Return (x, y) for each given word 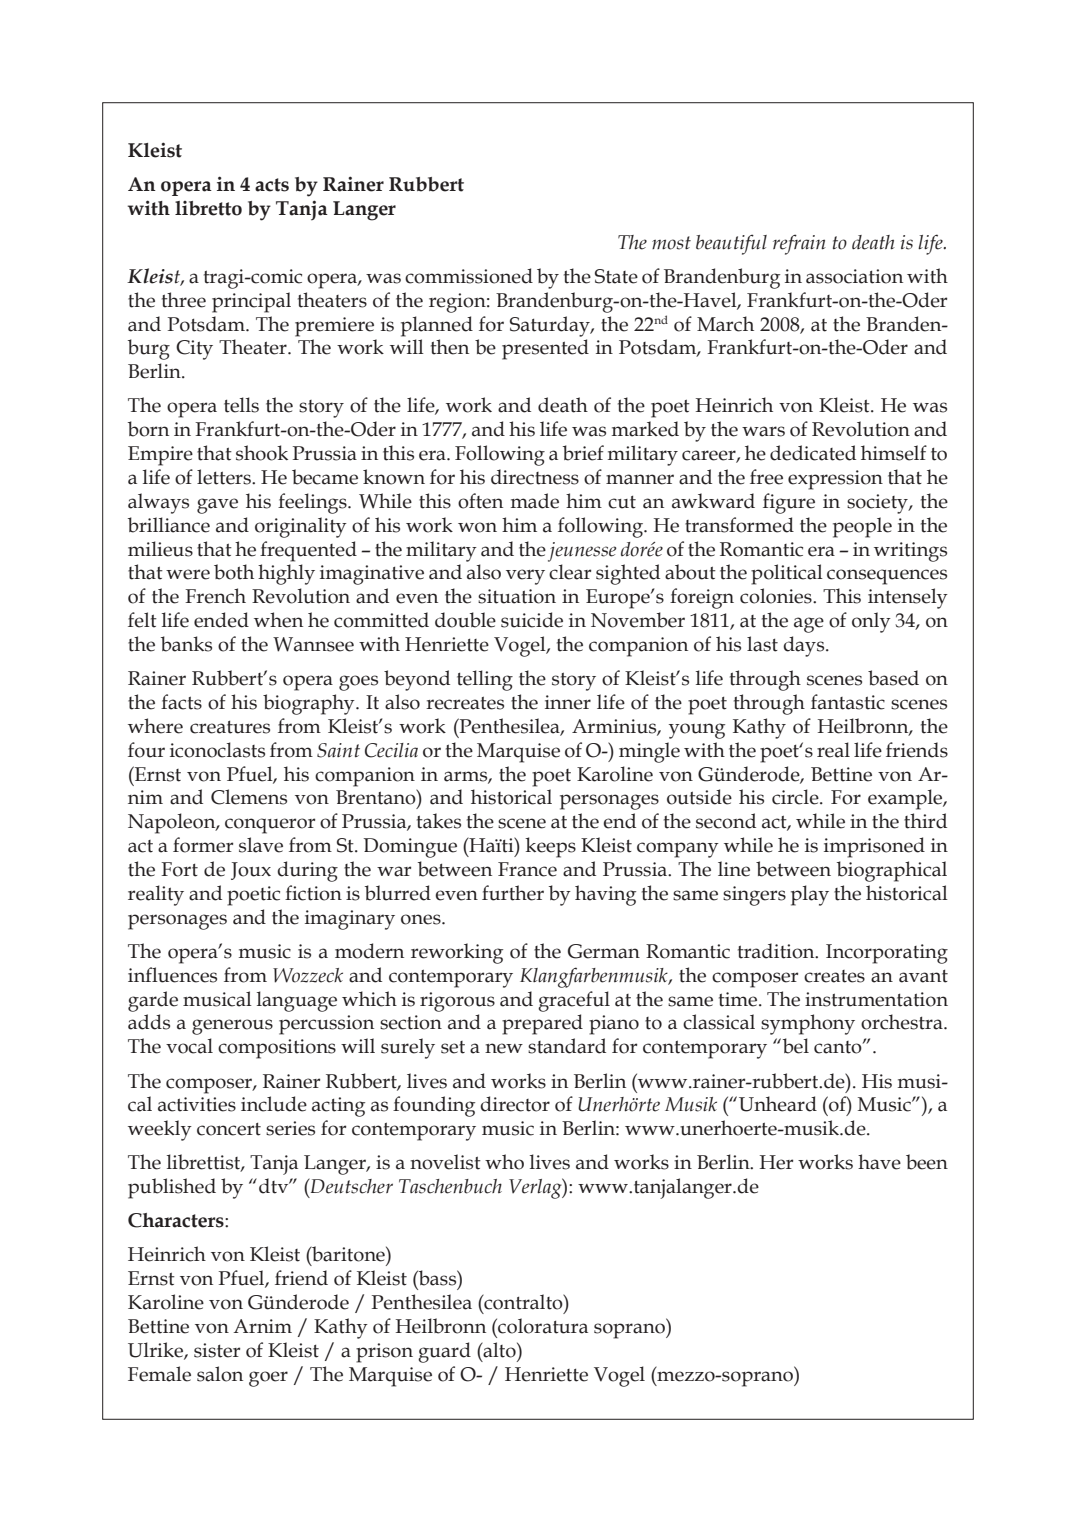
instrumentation (876, 999)
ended (221, 620)
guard (444, 1352)
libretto (208, 208)
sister (217, 1350)
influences (172, 975)
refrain (799, 244)
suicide (532, 620)
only (871, 622)
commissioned (469, 276)
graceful (574, 1001)
